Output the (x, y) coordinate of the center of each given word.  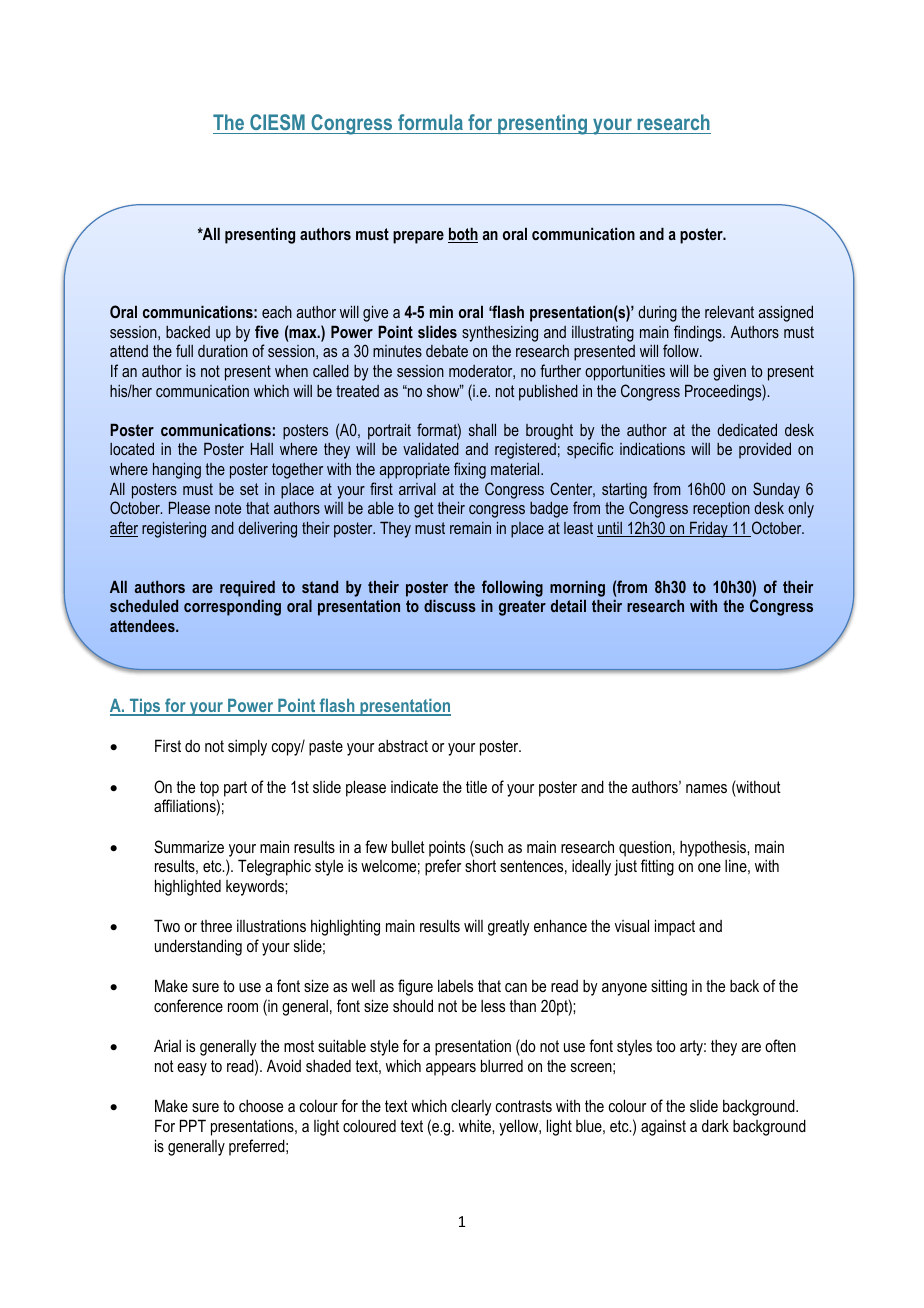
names (706, 788)
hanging (177, 470)
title (476, 787)
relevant (729, 311)
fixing (470, 470)
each (277, 312)
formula (430, 122)
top (209, 789)
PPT (193, 1125)
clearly (471, 1107)
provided (765, 450)
